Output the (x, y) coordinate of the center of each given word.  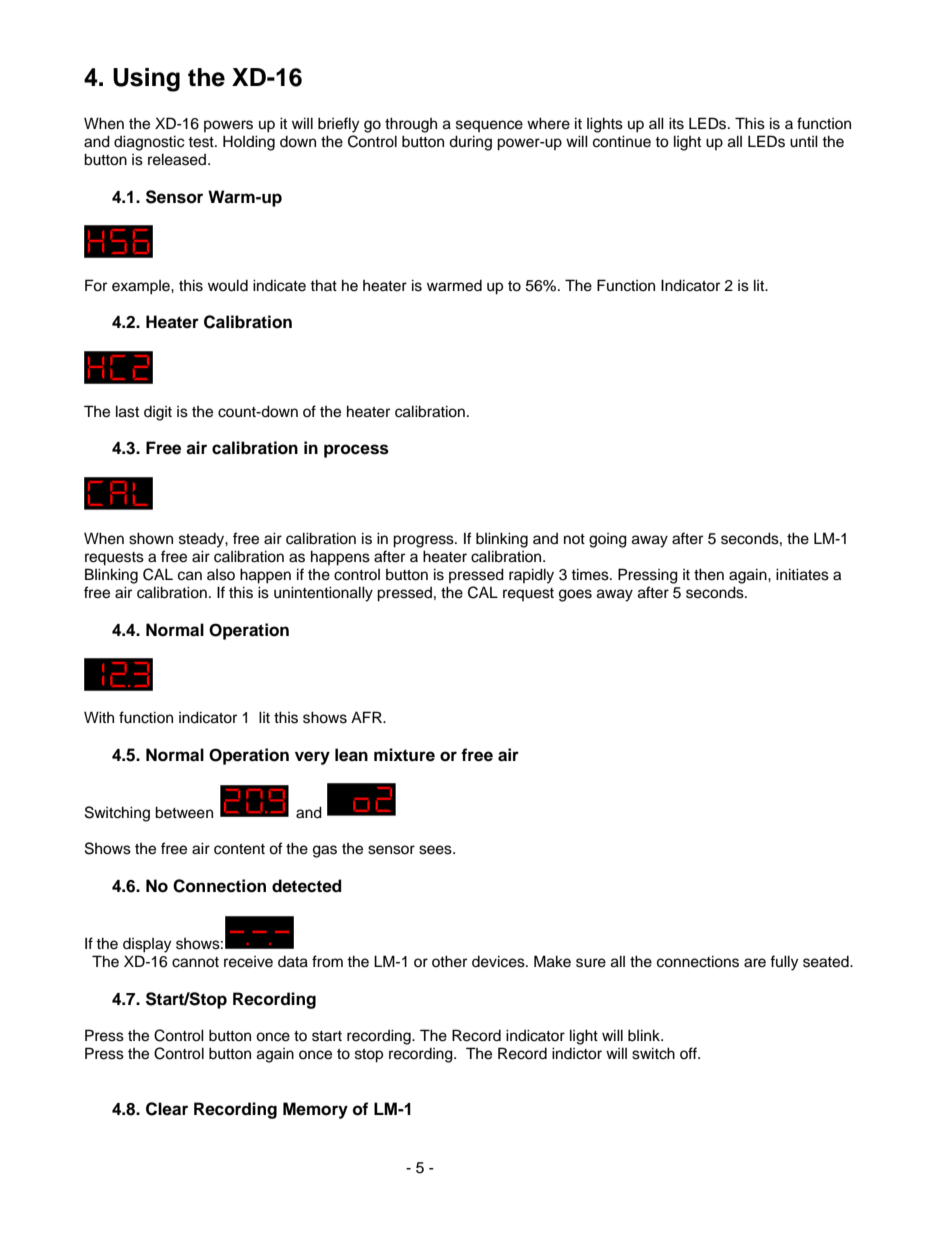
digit (158, 413)
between (184, 812)
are (755, 963)
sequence (489, 126)
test (202, 142)
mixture (404, 755)
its (676, 123)
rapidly (531, 576)
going (608, 540)
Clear (167, 1109)
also (221, 575)
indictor (577, 1053)
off (689, 1053)
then (709, 574)
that (323, 285)
